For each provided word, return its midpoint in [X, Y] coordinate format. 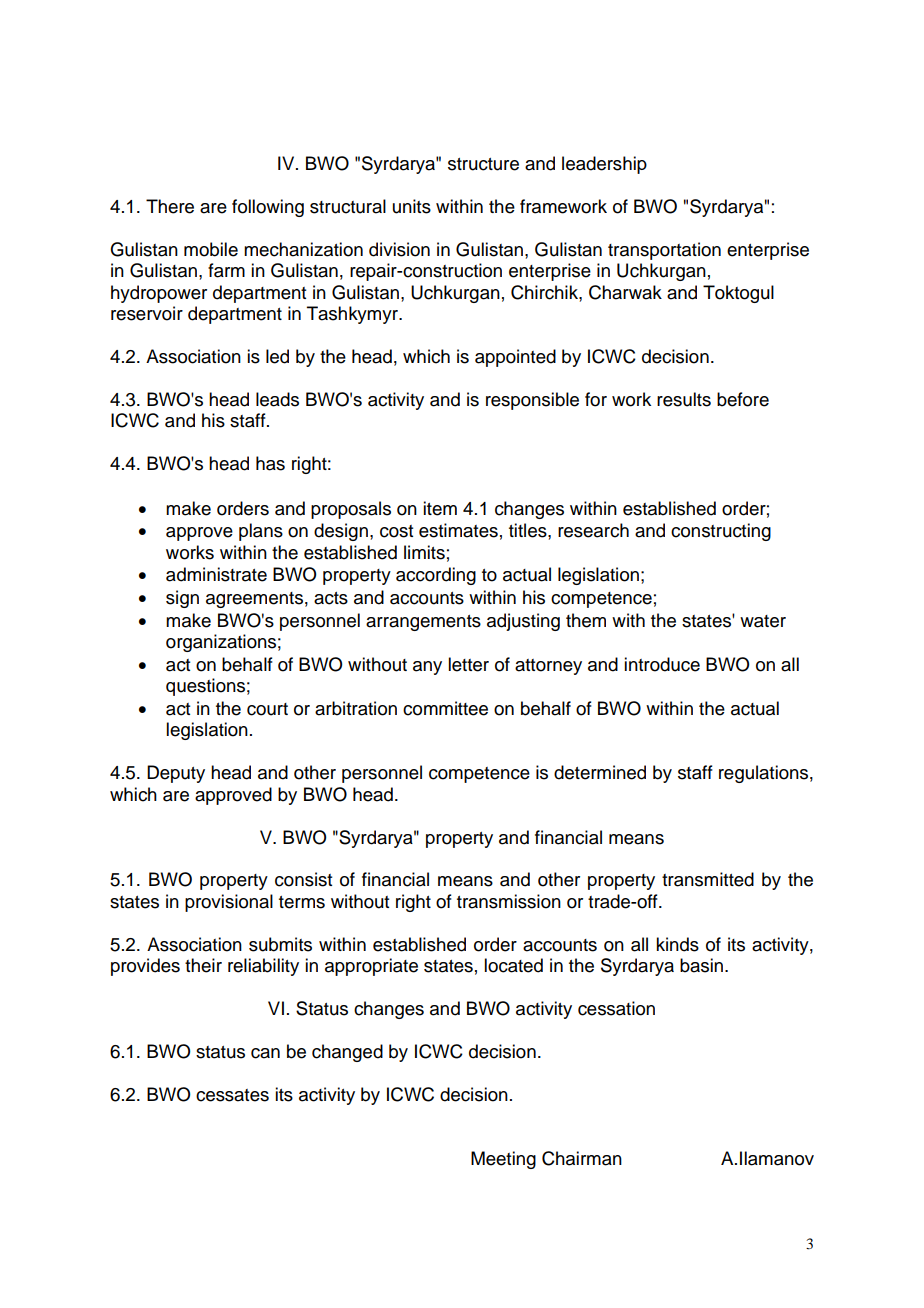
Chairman [582, 1158]
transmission [509, 901]
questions [205, 687]
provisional [229, 903]
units [412, 206]
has [270, 463]
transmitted [708, 879]
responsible [532, 401]
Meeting [503, 1160]
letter [468, 664]
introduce [662, 664]
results [684, 399]
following [268, 208]
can [265, 1053]
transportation [664, 251]
